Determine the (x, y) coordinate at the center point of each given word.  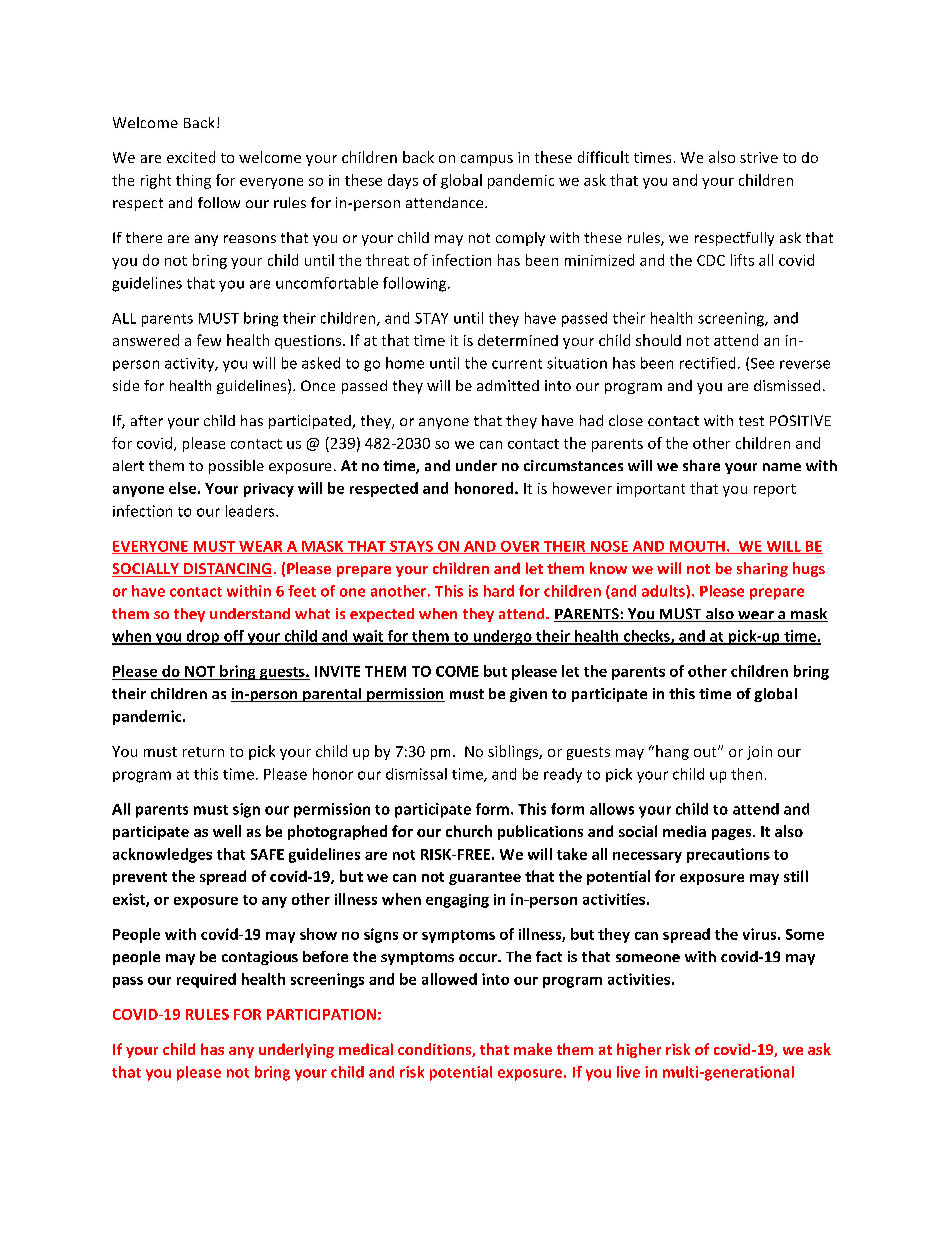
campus (487, 160)
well (227, 831)
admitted (508, 385)
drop (203, 637)
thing (193, 181)
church (469, 831)
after (147, 420)
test (751, 421)
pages (733, 834)
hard (499, 591)
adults (664, 591)
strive (759, 157)
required (206, 980)
